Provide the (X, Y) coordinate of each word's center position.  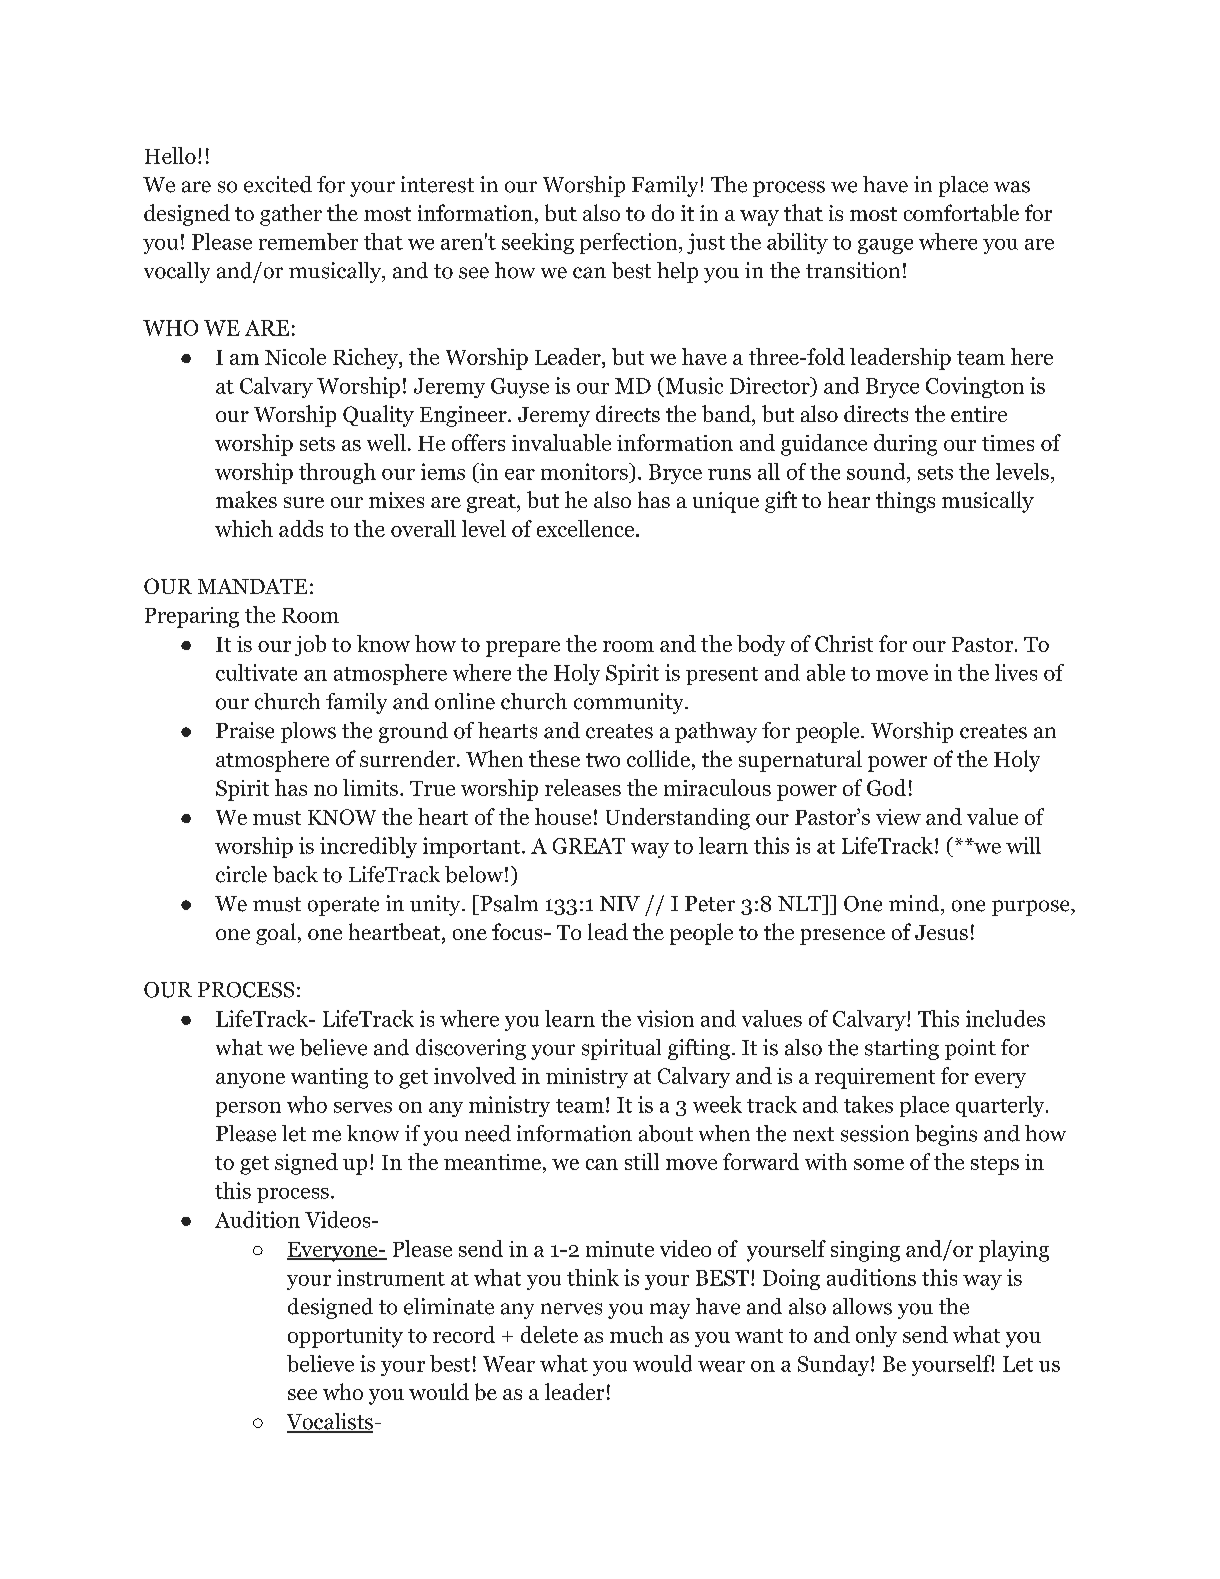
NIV (620, 903)
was (1012, 187)
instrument (391, 1277)
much (636, 1334)
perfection (630, 243)
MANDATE (252, 586)
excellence (587, 528)
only (876, 1336)
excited (278, 184)
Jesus (941, 932)
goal (276, 934)
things (905, 502)
